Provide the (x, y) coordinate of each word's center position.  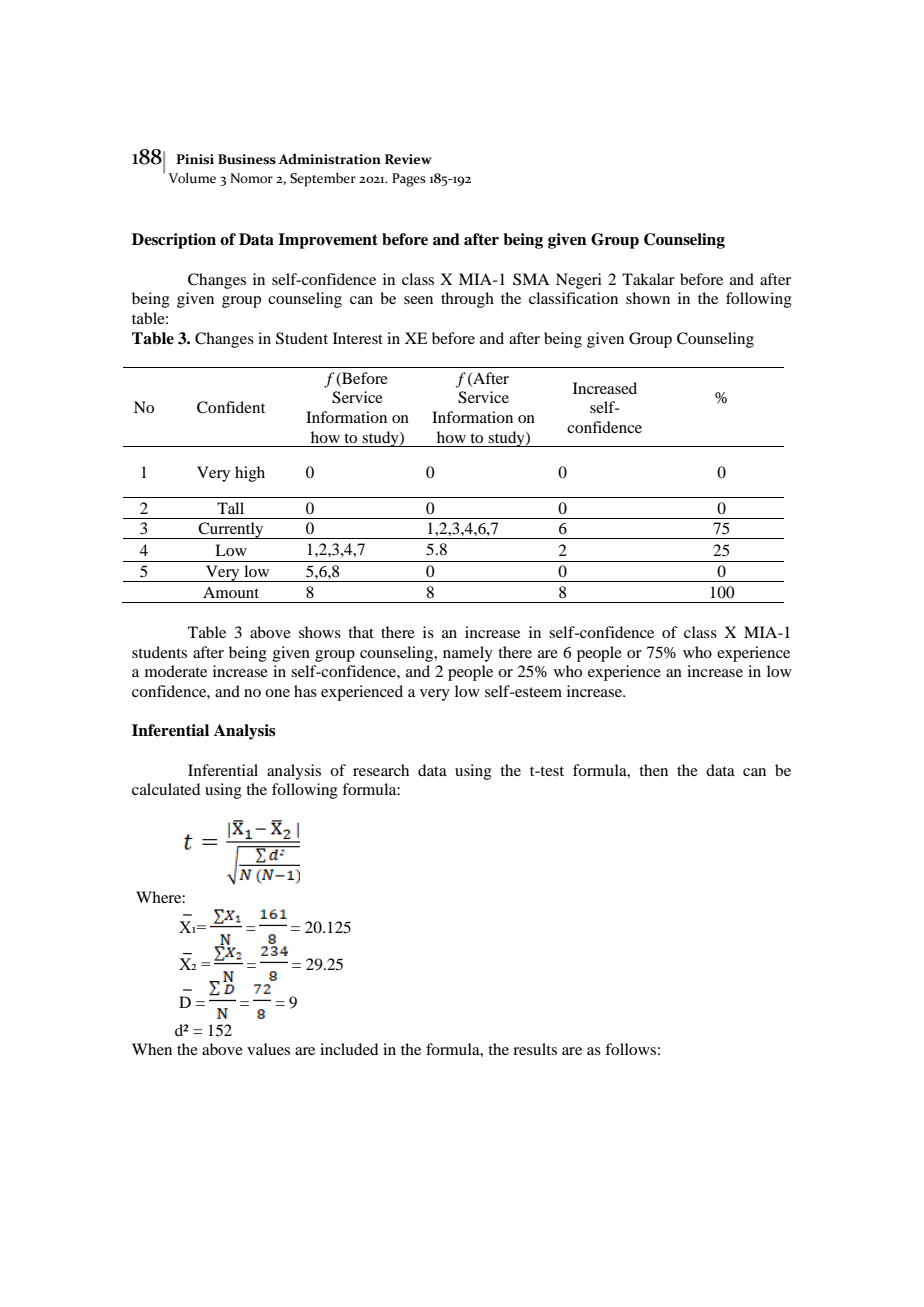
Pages (409, 180)
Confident (231, 407)
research (381, 770)
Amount (231, 592)
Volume (192, 178)
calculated (166, 789)
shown (648, 298)
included (349, 1049)
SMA (531, 279)
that (361, 632)
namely (468, 654)
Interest (358, 338)
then (653, 770)
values (268, 1049)
